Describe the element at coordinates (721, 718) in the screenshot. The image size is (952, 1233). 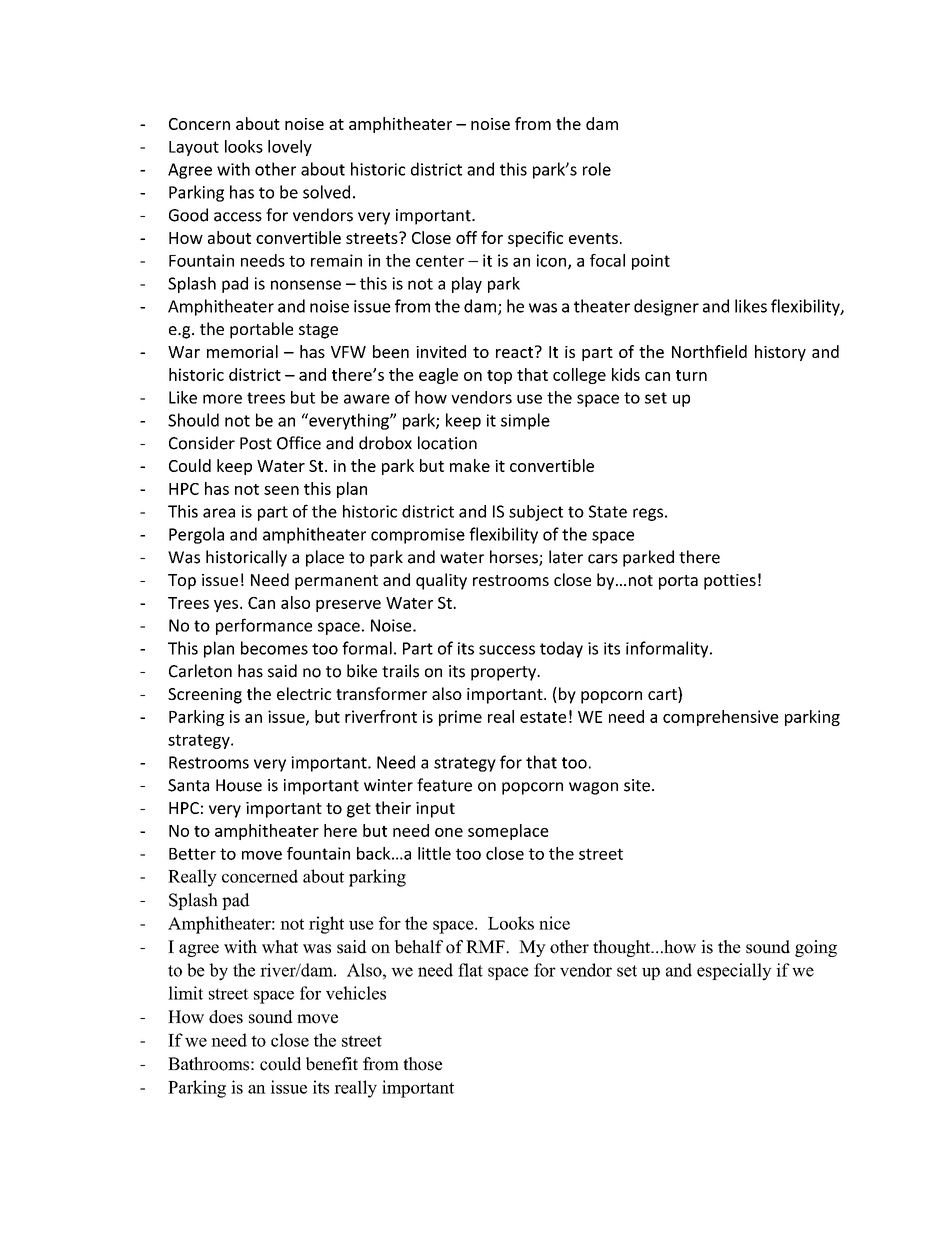
I see `comprehensive` at that location.
